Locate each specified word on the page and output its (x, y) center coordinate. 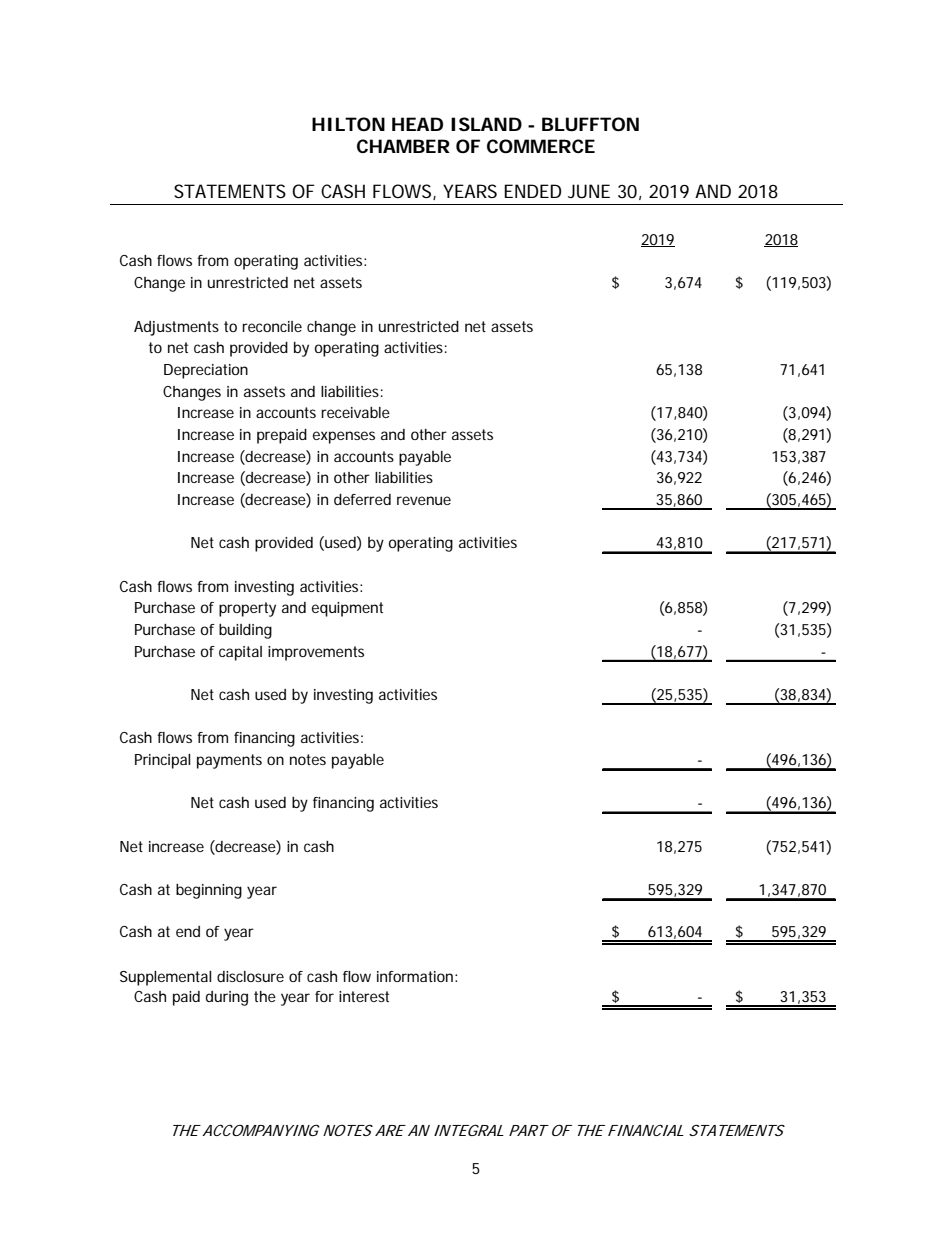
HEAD (417, 124)
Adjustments (176, 328)
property (247, 609)
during (227, 998)
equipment (347, 609)
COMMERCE (541, 146)
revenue (424, 500)
